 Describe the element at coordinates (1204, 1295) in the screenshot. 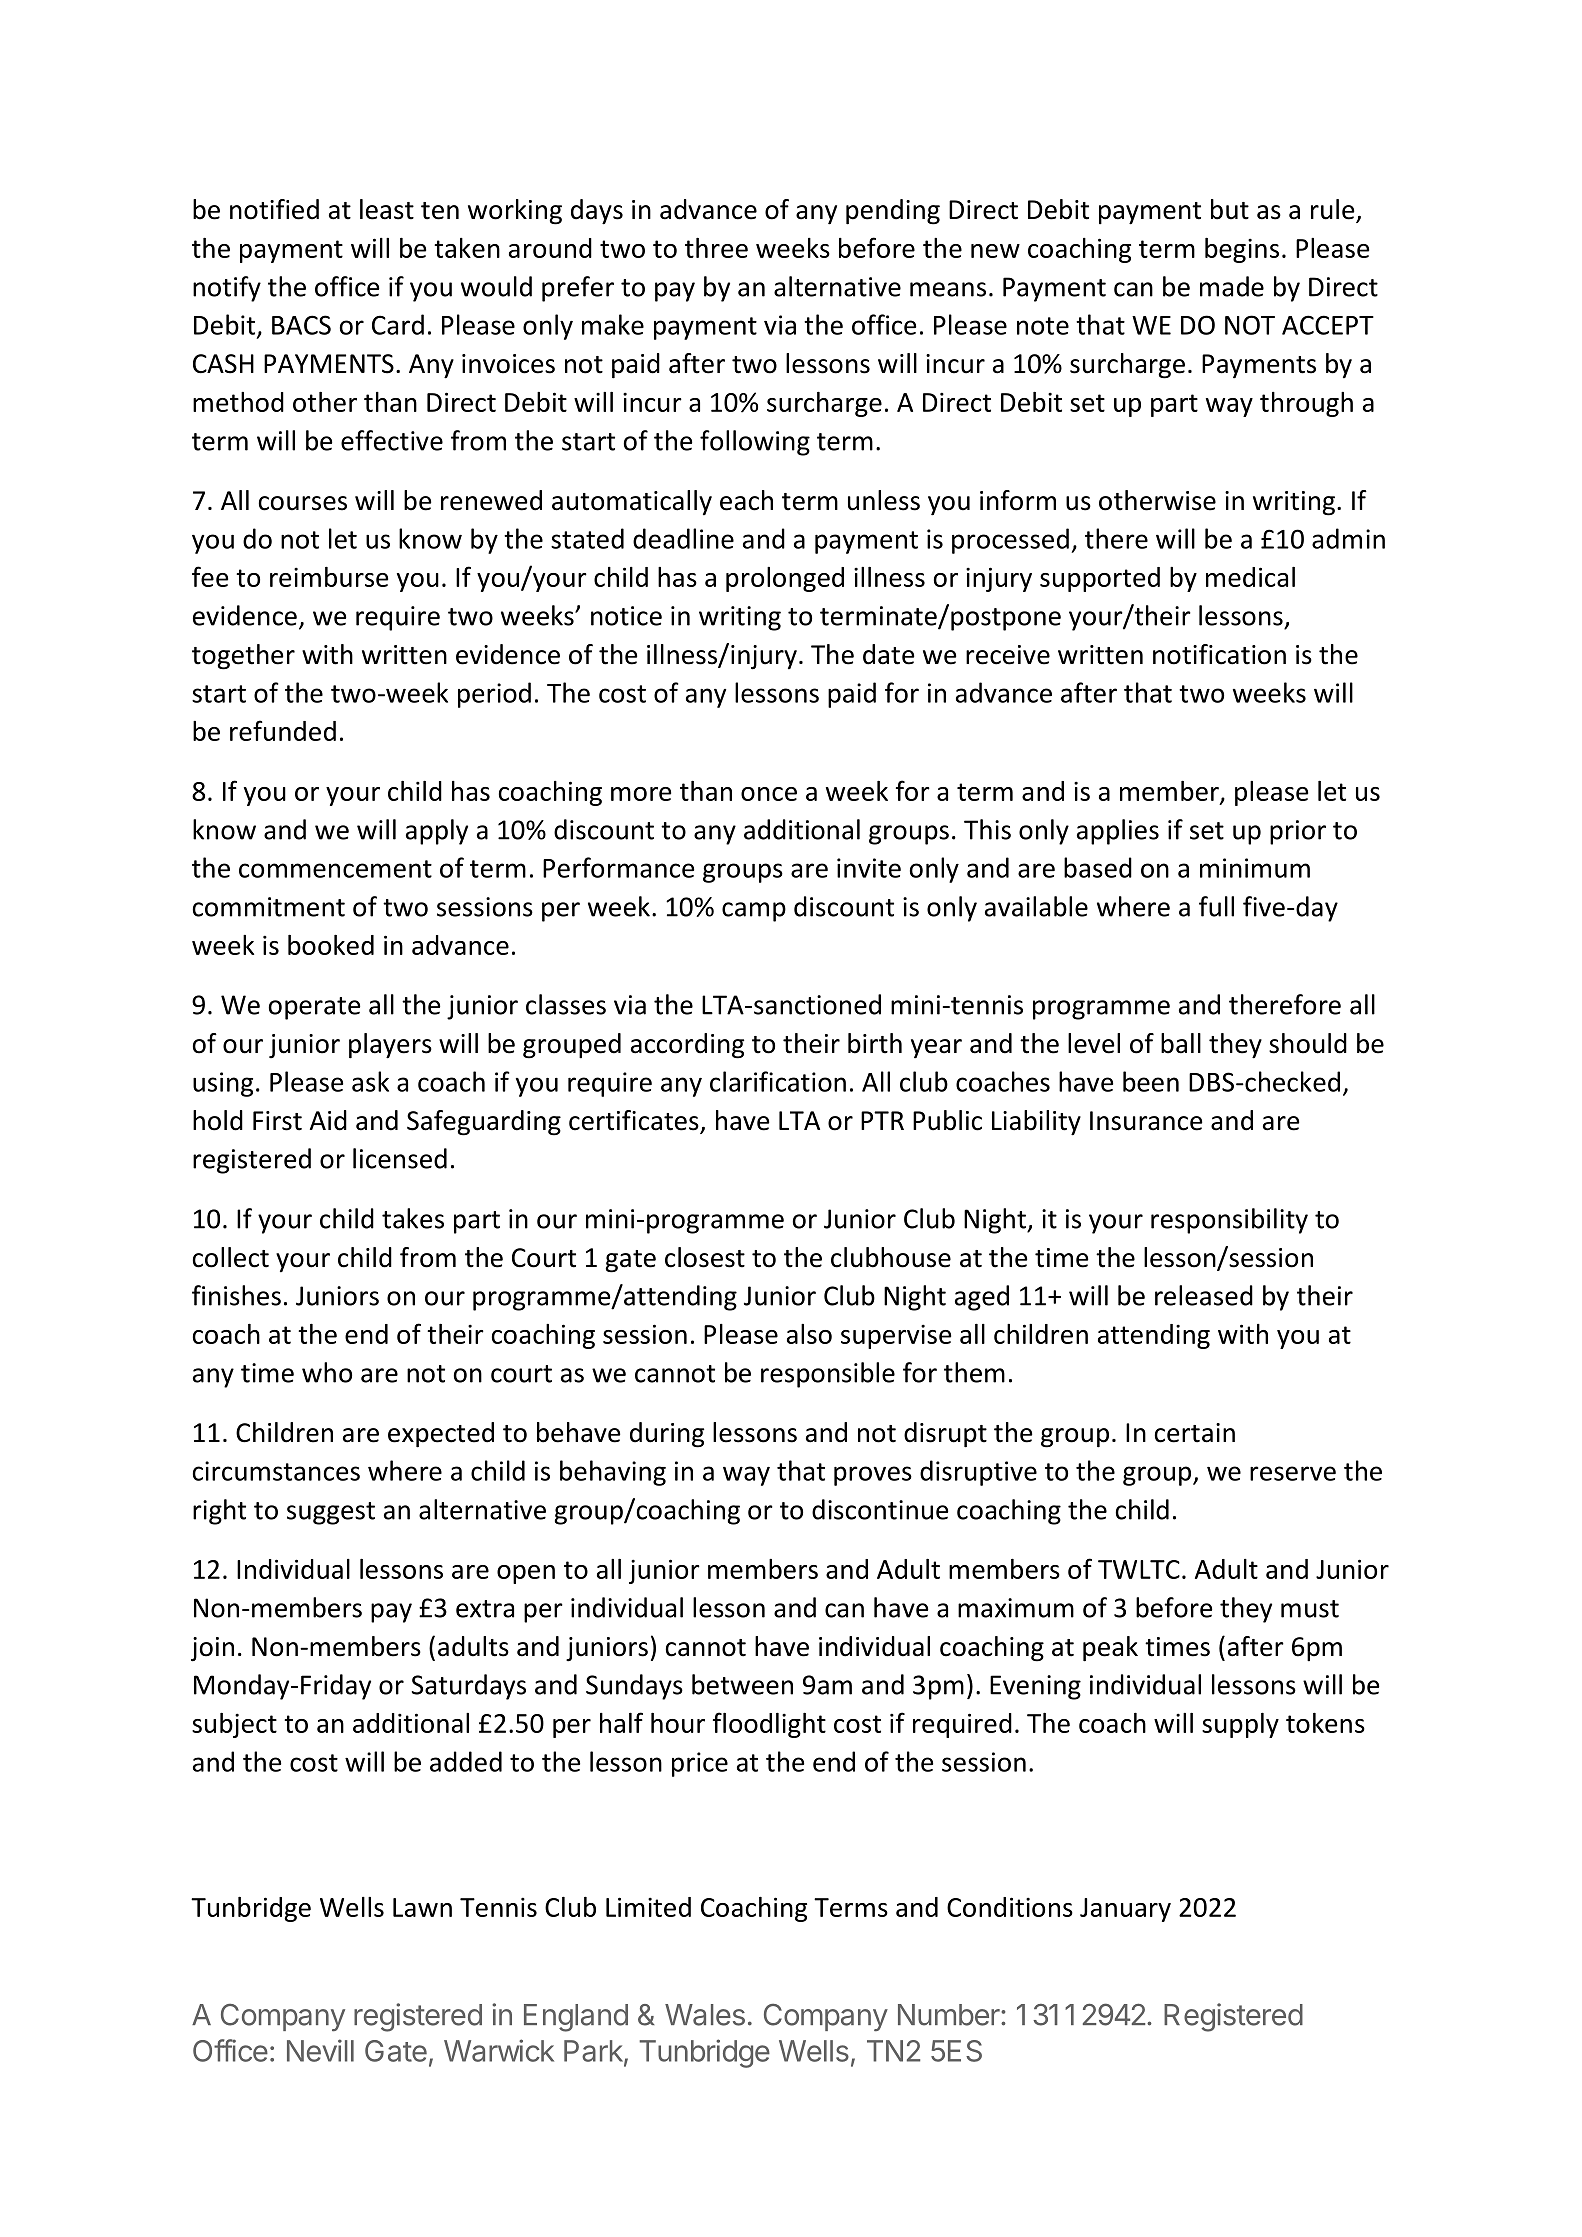

I see `released` at that location.
